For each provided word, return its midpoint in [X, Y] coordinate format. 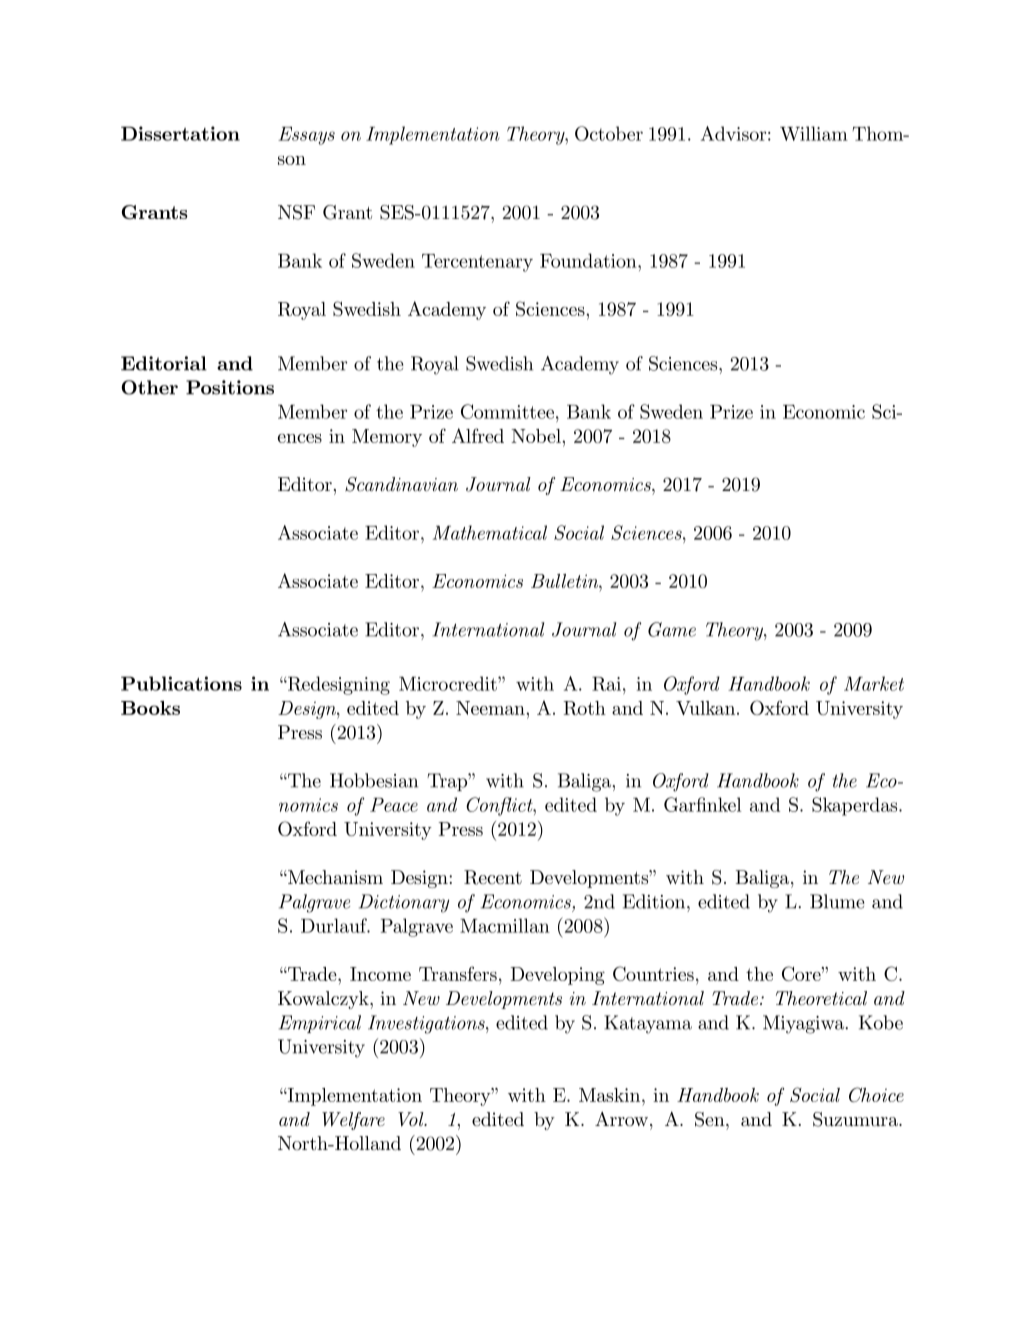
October [609, 133]
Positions [230, 387]
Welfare [353, 1121]
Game [672, 629]
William [814, 133]
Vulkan [707, 708]
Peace [394, 805]
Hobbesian [374, 780]
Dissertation [180, 133]
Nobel [537, 436]
